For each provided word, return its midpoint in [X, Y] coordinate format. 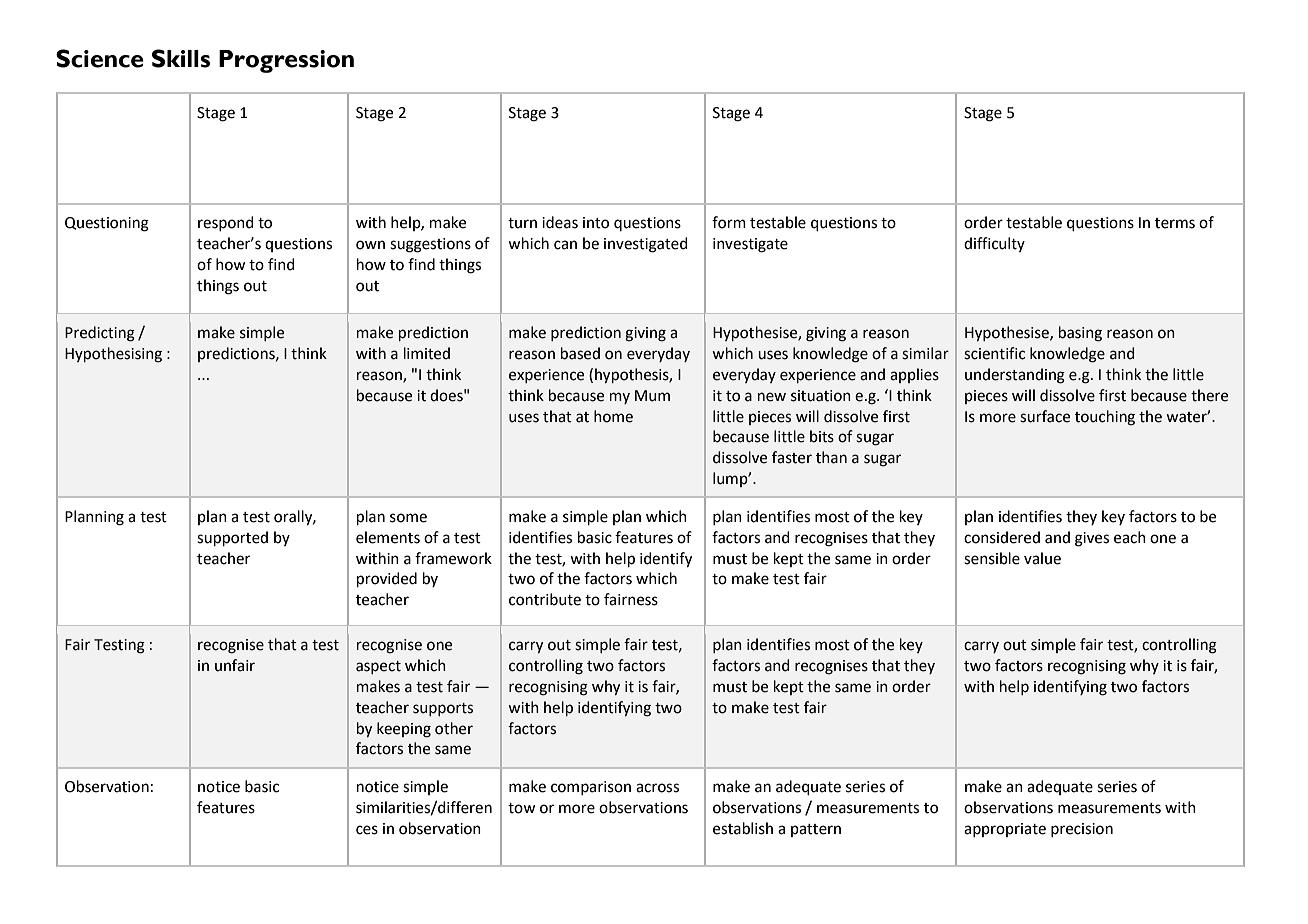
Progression [286, 61]
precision [1082, 830]
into [596, 223]
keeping [404, 730]
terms [1175, 223]
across [657, 788]
